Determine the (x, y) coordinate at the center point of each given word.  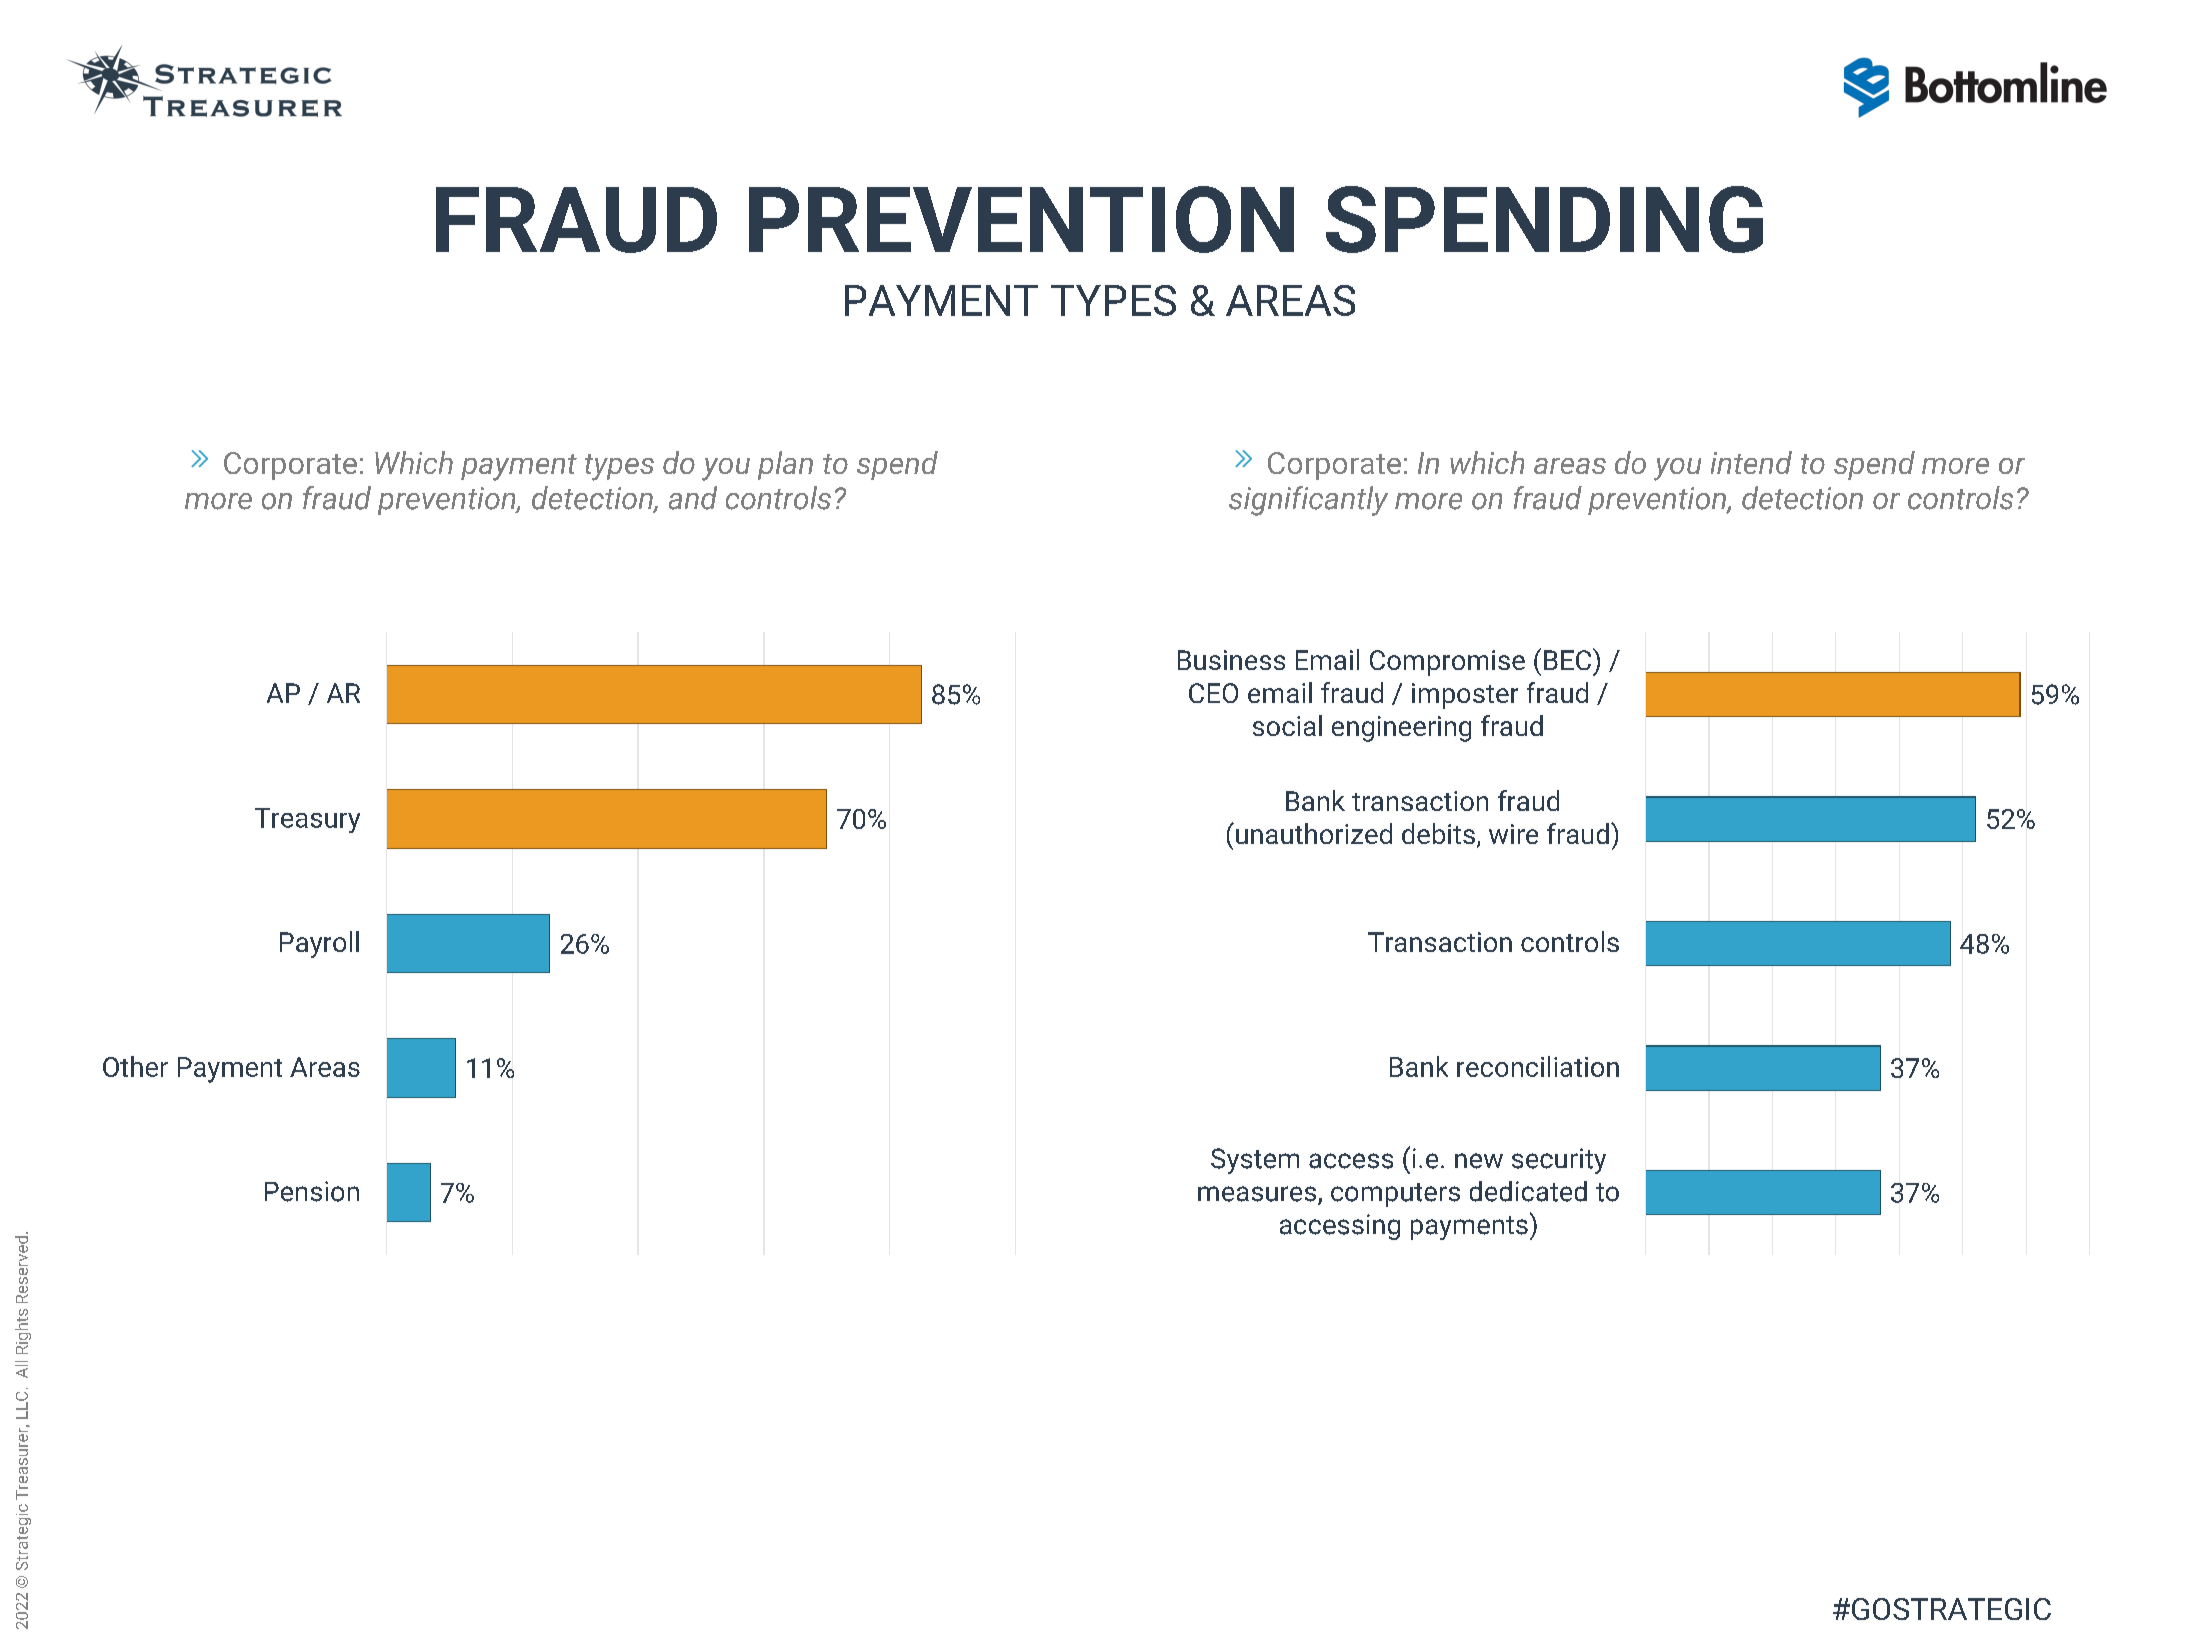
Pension (312, 1191)
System (1255, 1161)
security (1559, 1161)
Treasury (307, 820)
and (693, 498)
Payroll (319, 944)
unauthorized (1312, 833)
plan (785, 465)
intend (1751, 462)
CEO (1213, 693)
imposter (1465, 696)
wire (1513, 834)
